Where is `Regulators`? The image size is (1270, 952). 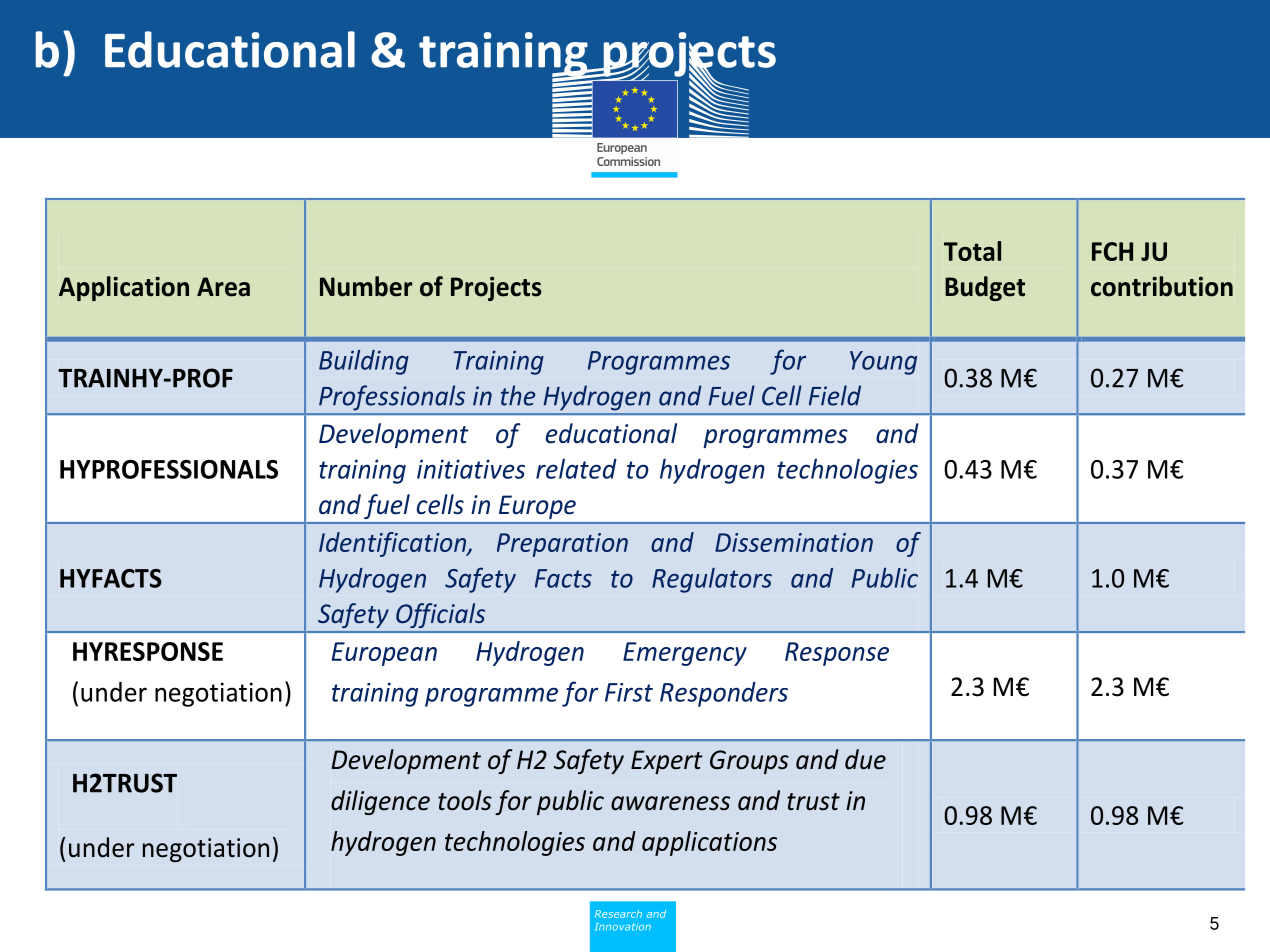 Regulators is located at coordinates (712, 580).
